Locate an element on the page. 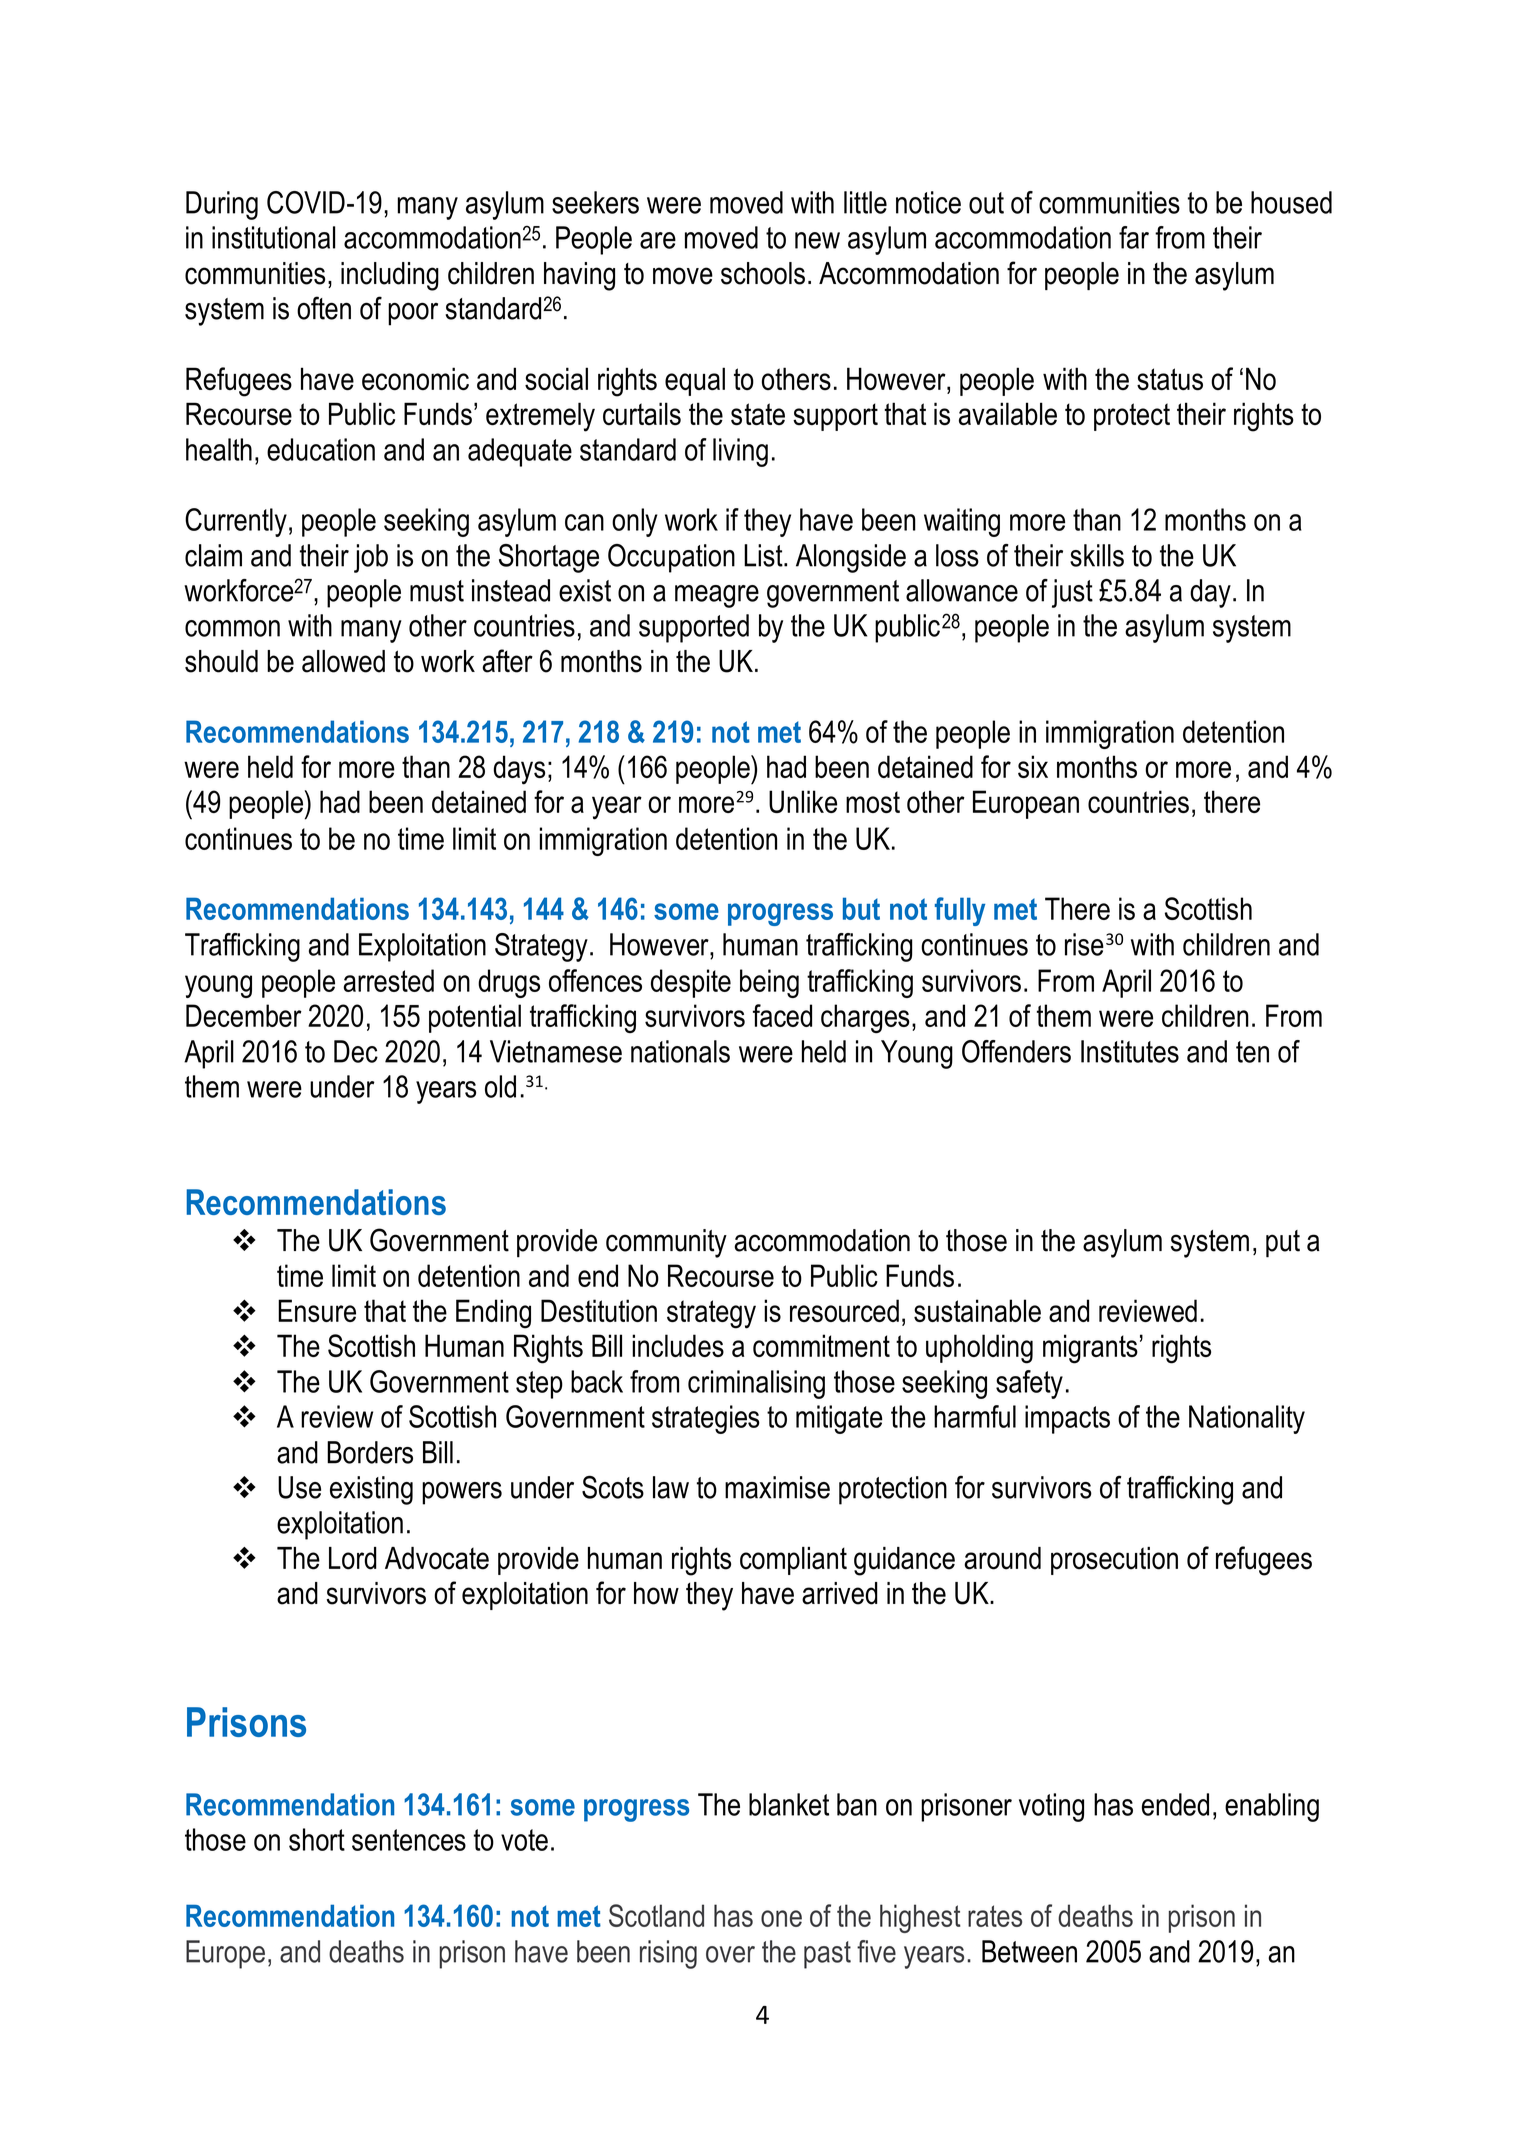 The height and width of the page is (2156, 1525). Borders is located at coordinates (370, 1452).
